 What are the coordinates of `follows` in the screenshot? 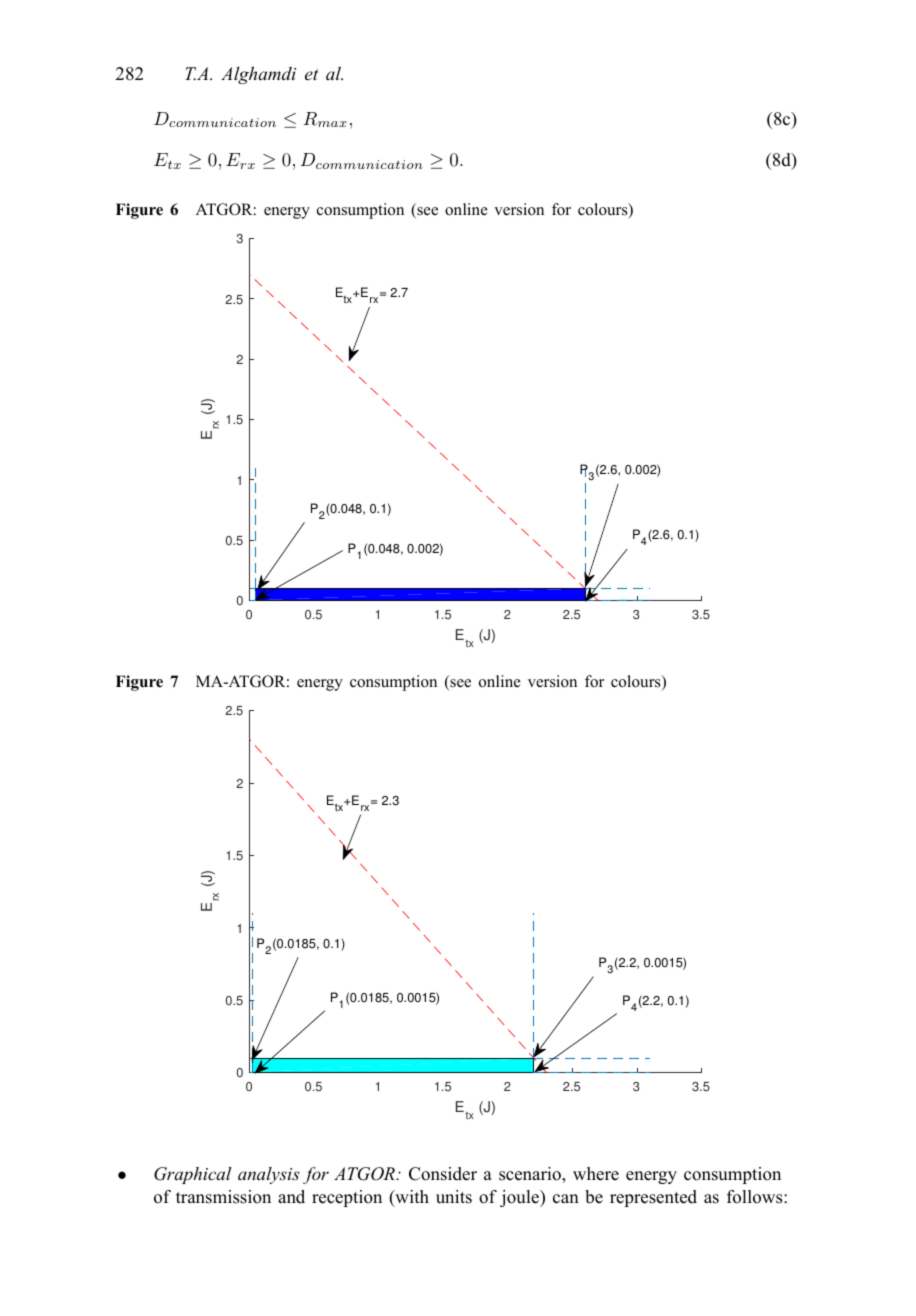 It's located at (756, 1197).
